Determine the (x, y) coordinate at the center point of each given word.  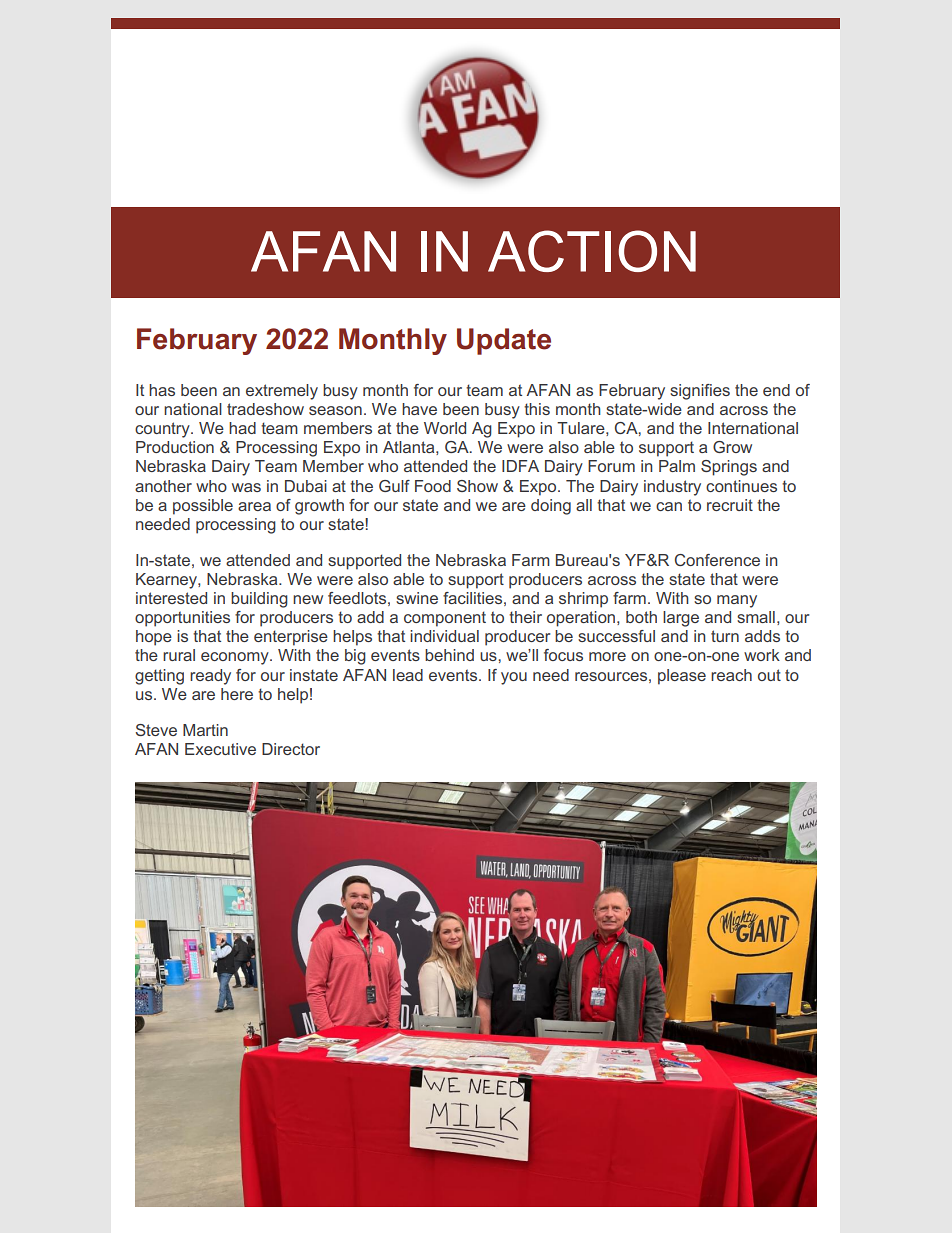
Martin (205, 730)
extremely (282, 392)
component (445, 619)
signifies (700, 392)
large (681, 619)
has (162, 390)
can (669, 506)
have (419, 409)
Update (504, 341)
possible (203, 507)
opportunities (182, 619)
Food (433, 486)
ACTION (592, 251)
